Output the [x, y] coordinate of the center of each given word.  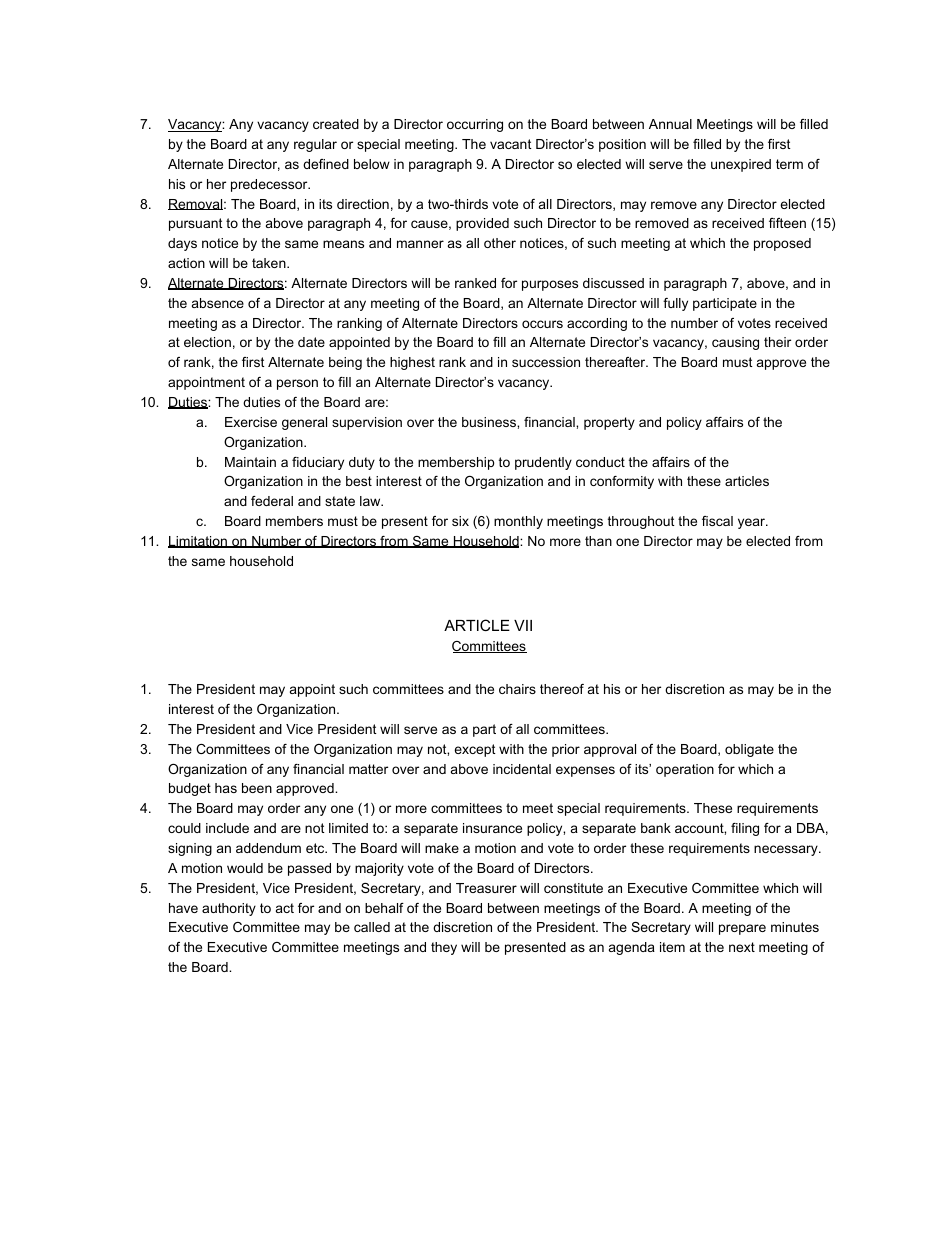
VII [523, 625]
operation [685, 770]
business [490, 422]
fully [675, 304]
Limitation [198, 542]
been [257, 788]
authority [229, 909]
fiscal [717, 521]
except [475, 750]
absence [218, 303]
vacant [511, 144]
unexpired [741, 165]
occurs [542, 324]
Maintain [250, 462]
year [752, 523]
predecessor [270, 185]
